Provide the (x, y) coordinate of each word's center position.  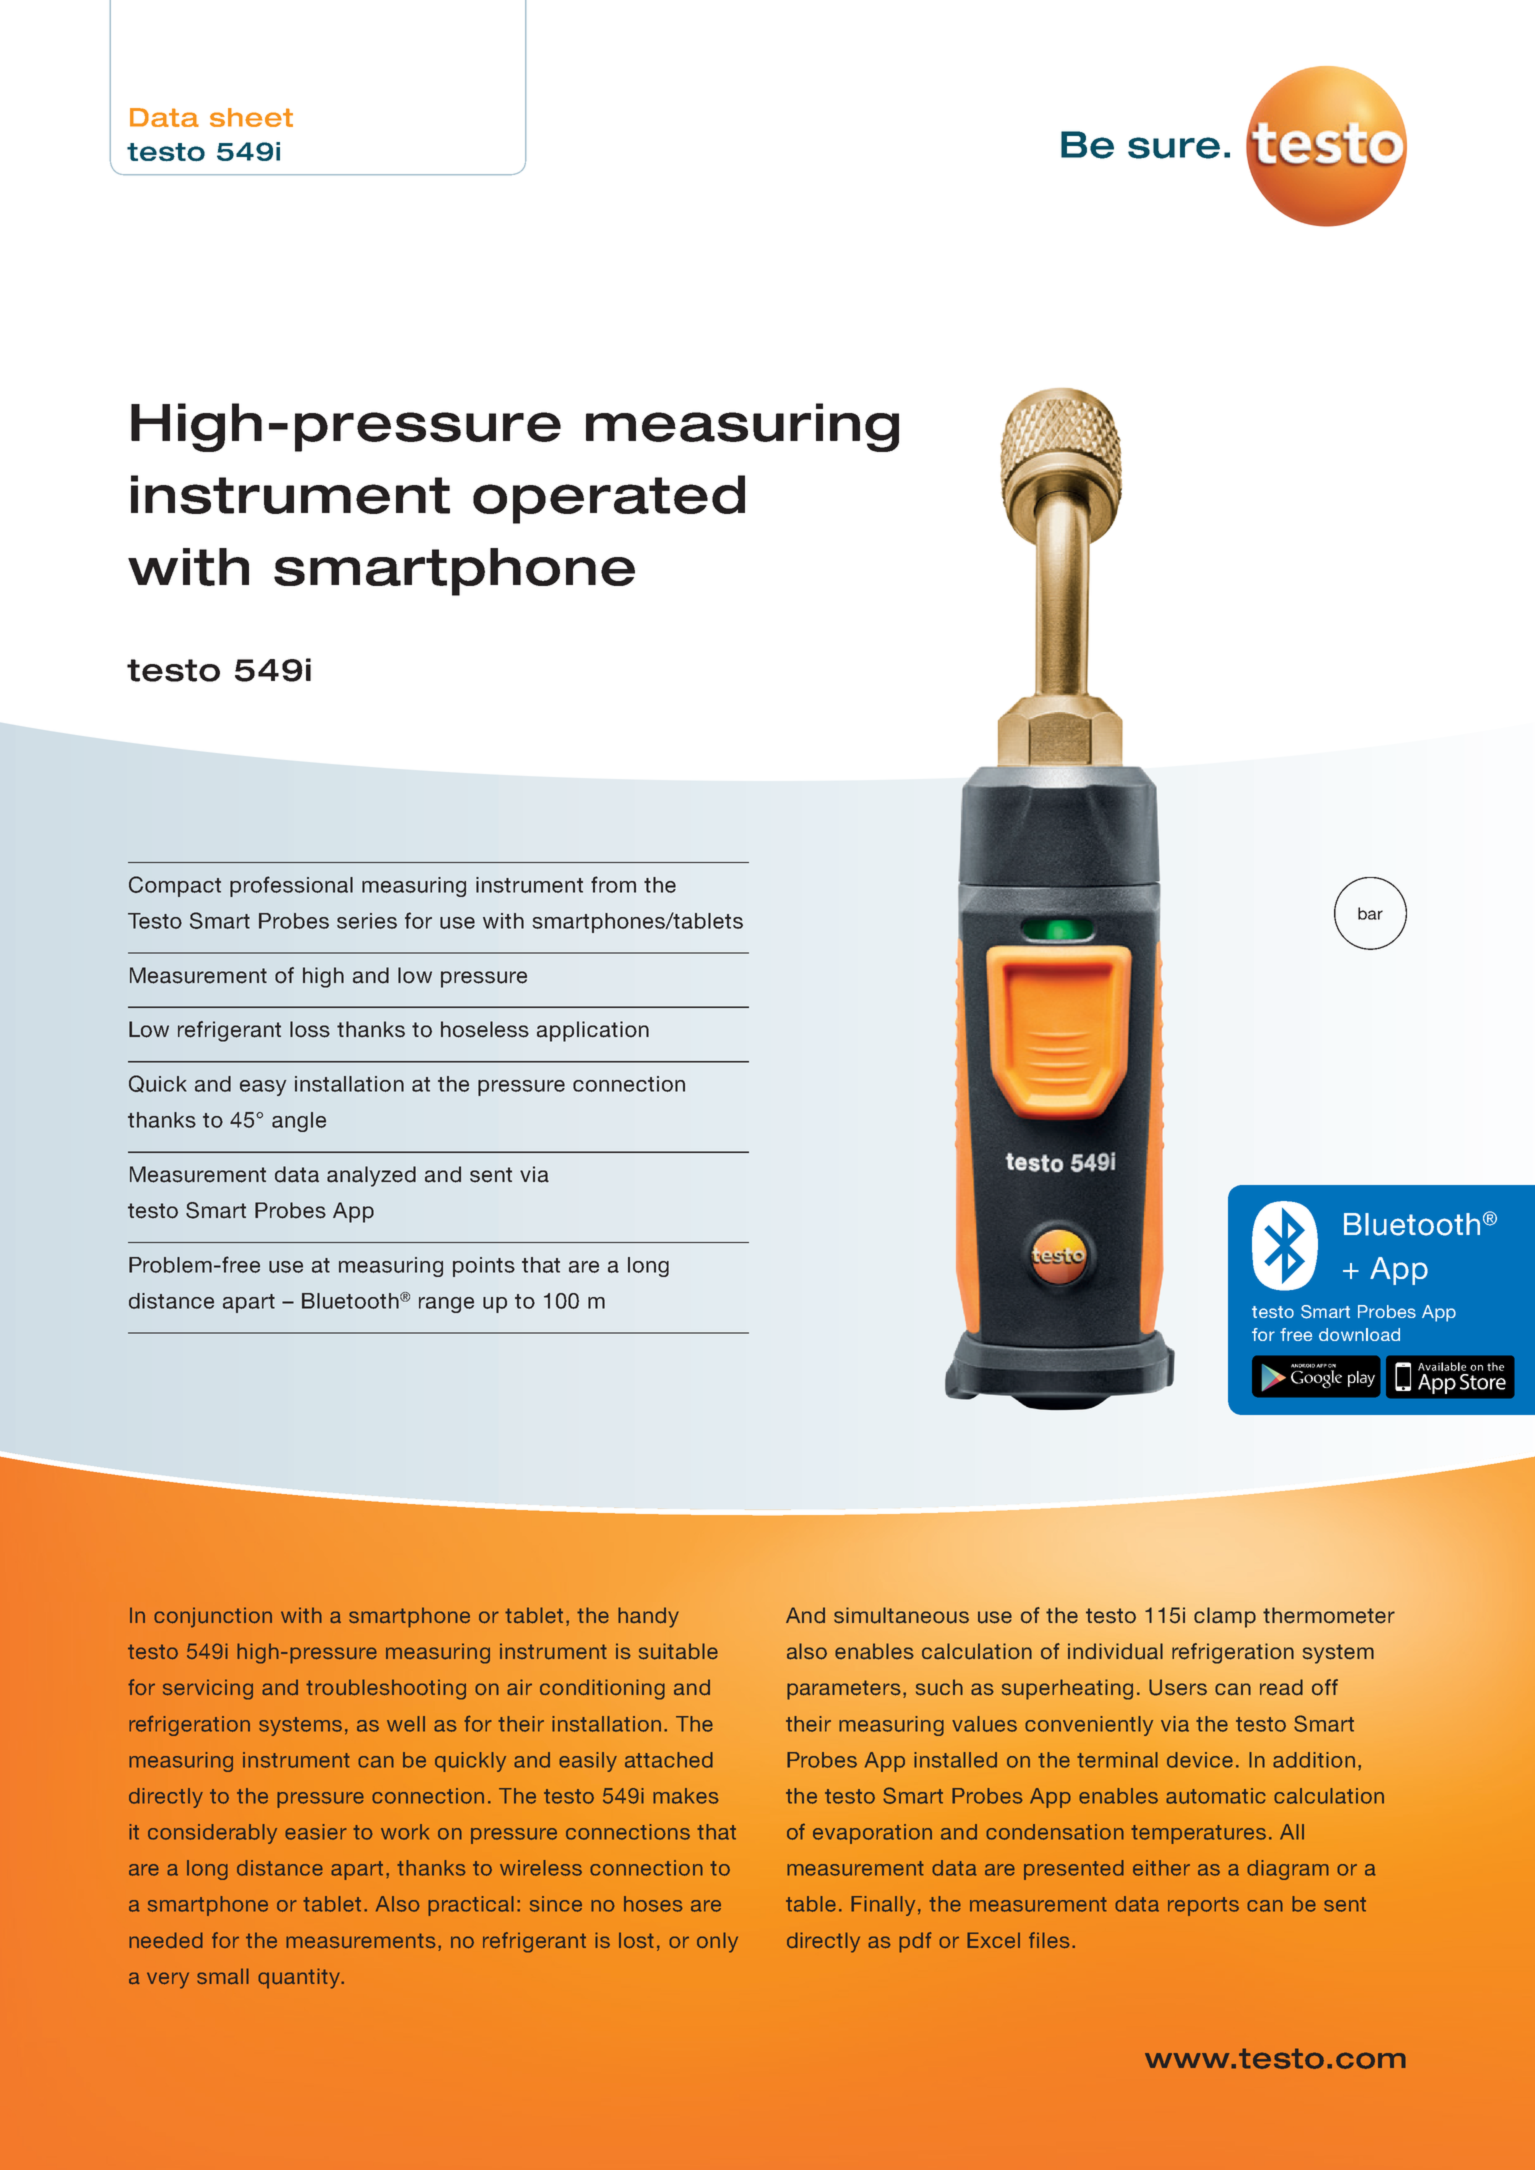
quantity (300, 1978)
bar (1370, 913)
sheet (251, 117)
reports (1203, 1906)
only (717, 1942)
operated (609, 499)
